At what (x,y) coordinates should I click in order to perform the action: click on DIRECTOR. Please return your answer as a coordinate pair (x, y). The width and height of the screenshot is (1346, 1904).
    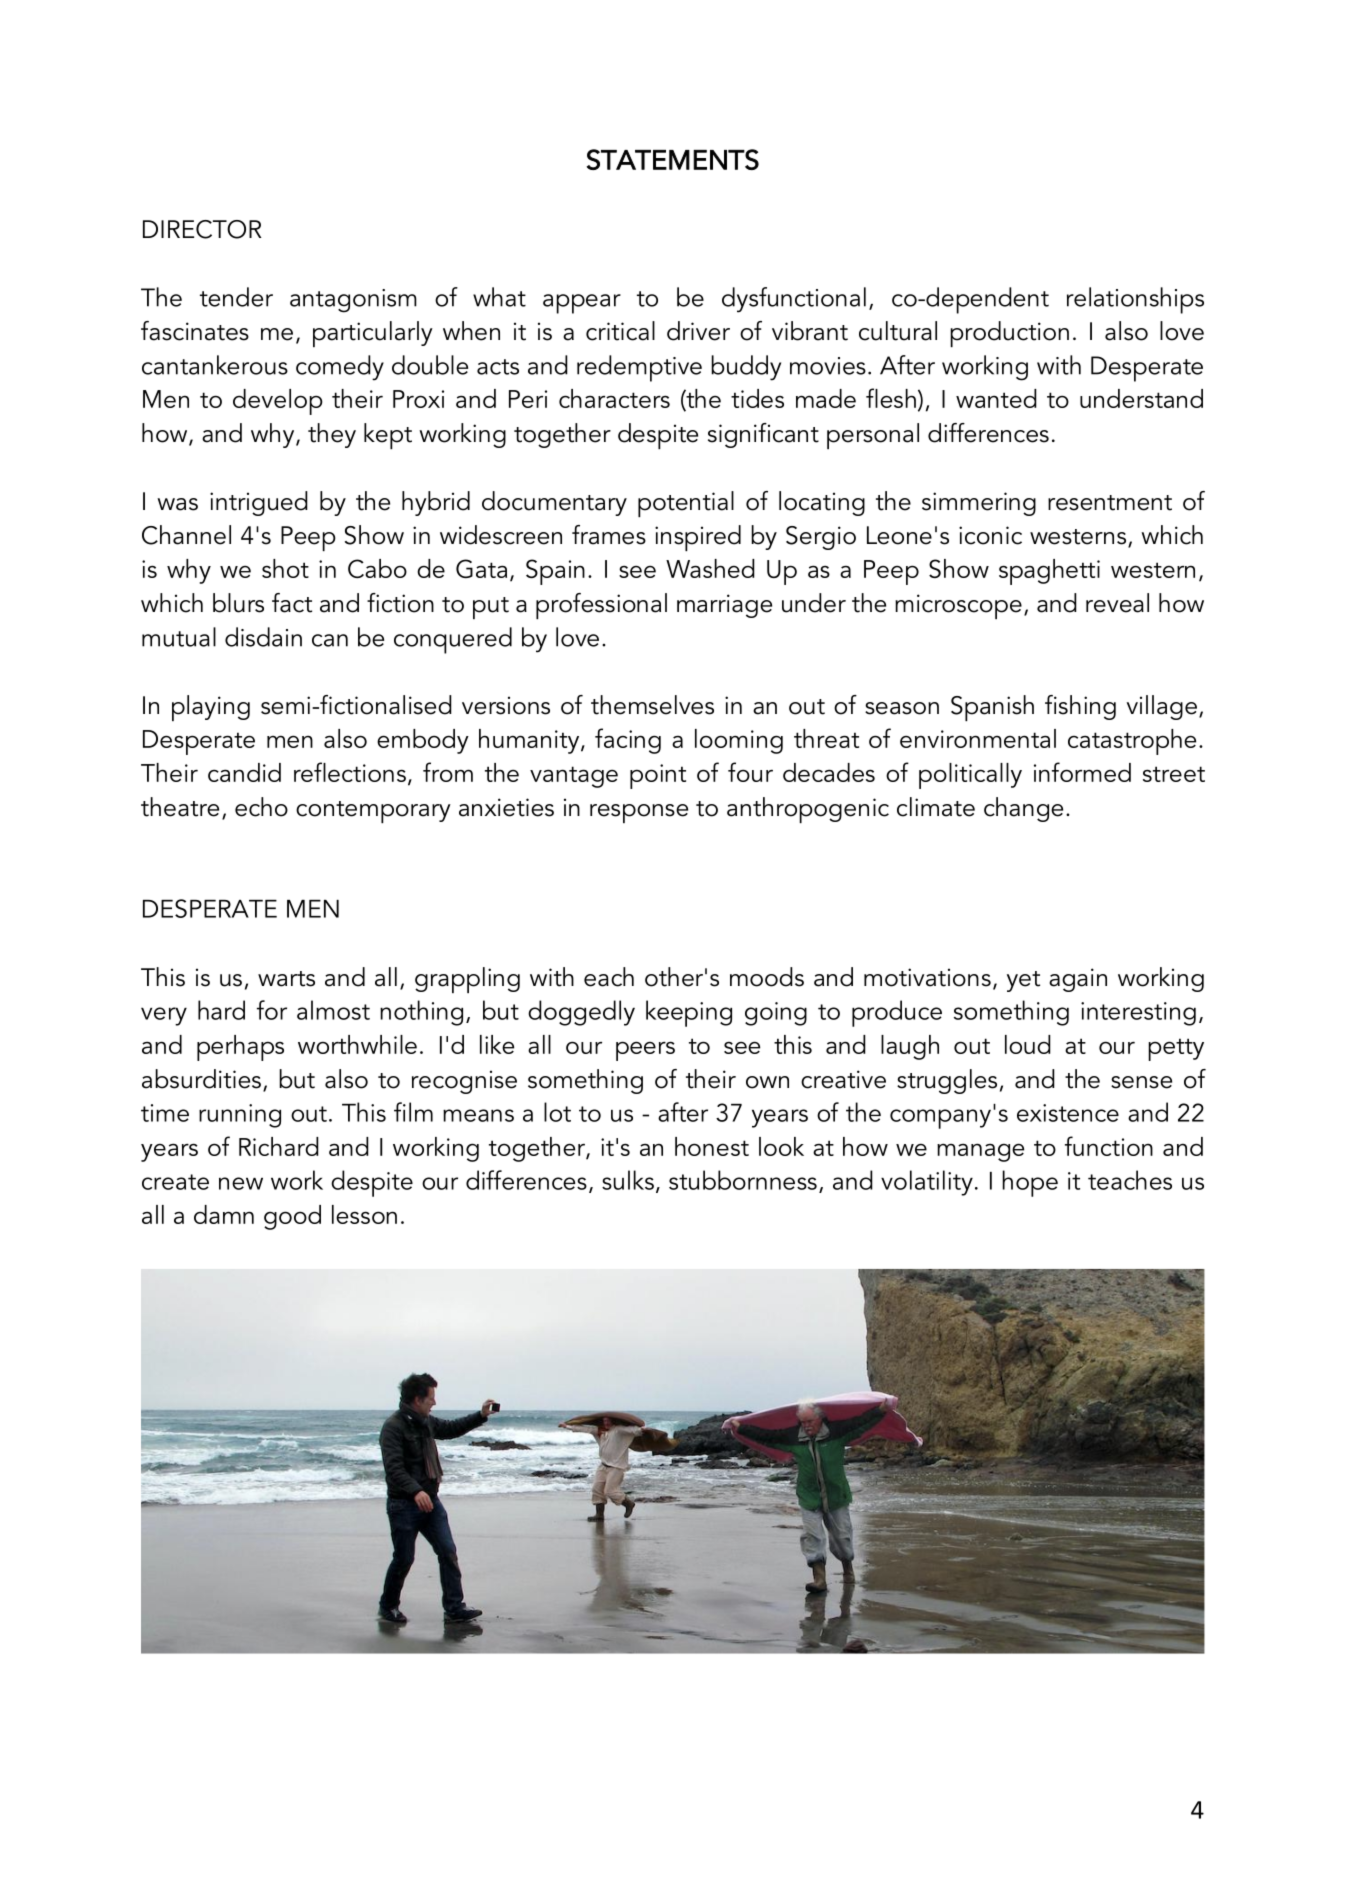
    Looking at the image, I should click on (202, 229).
